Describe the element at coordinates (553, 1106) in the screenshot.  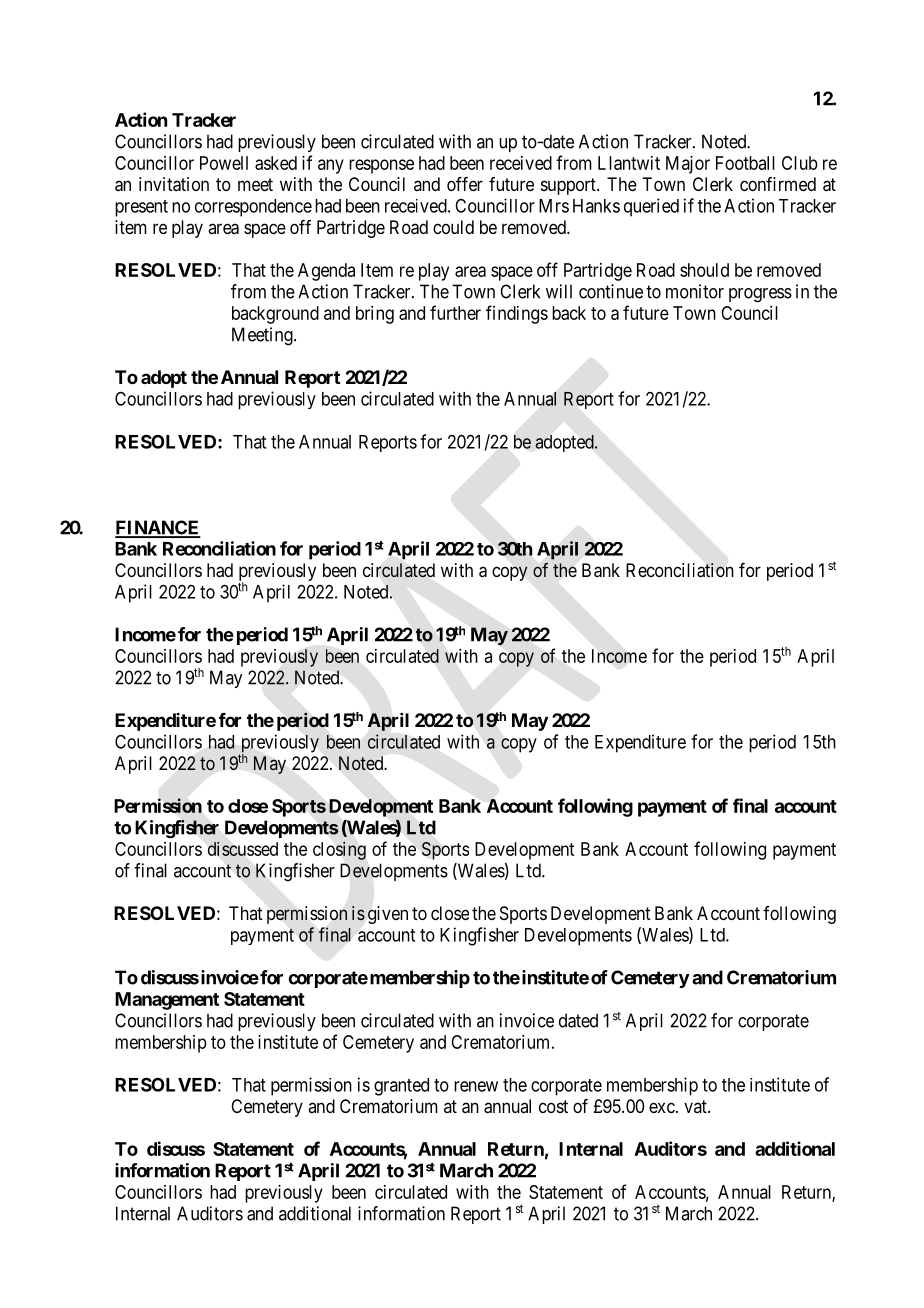
I see `cost` at that location.
